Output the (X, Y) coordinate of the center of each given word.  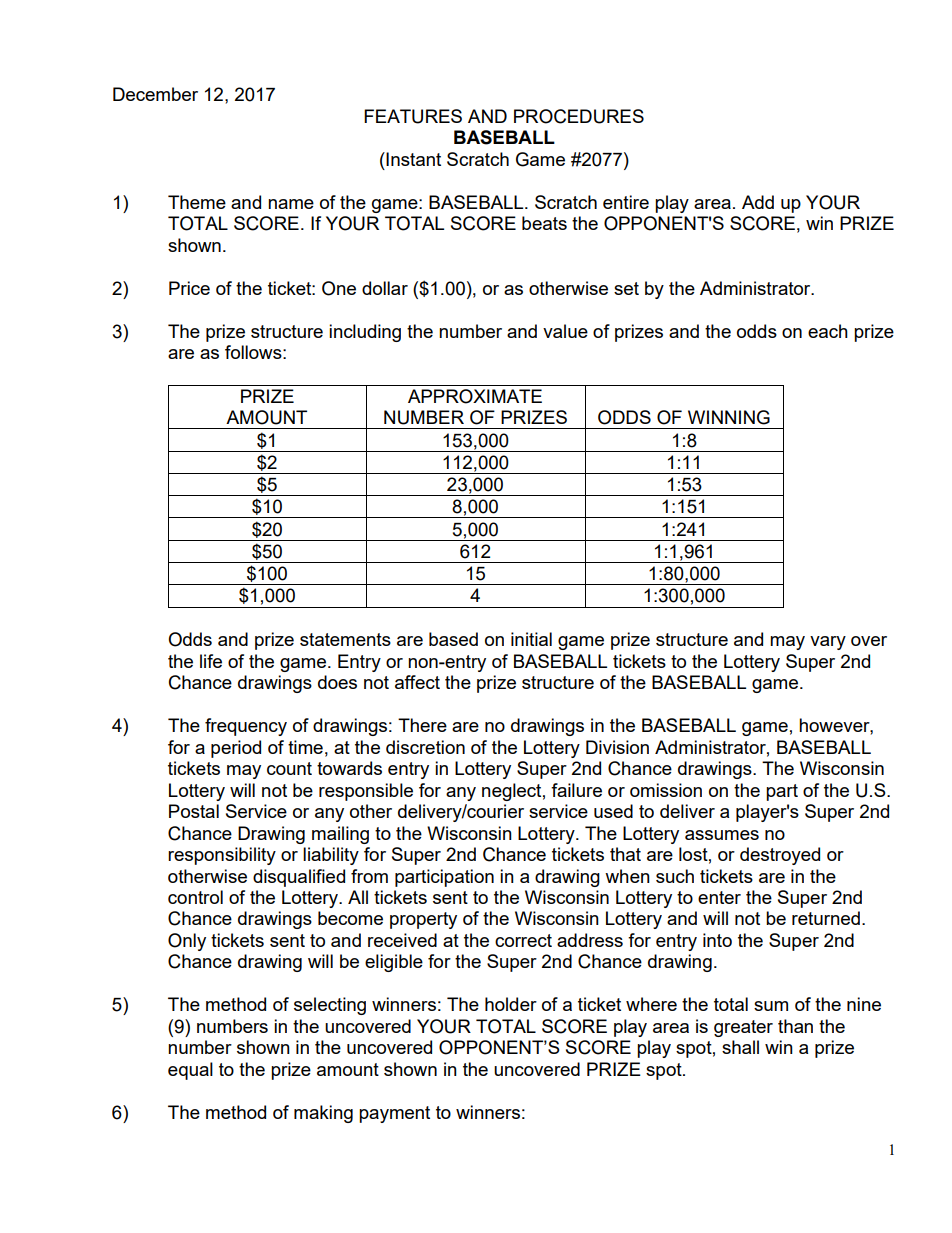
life (211, 661)
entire (626, 202)
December (155, 94)
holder (511, 1004)
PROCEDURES (579, 116)
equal (190, 1071)
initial (531, 639)
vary (828, 643)
